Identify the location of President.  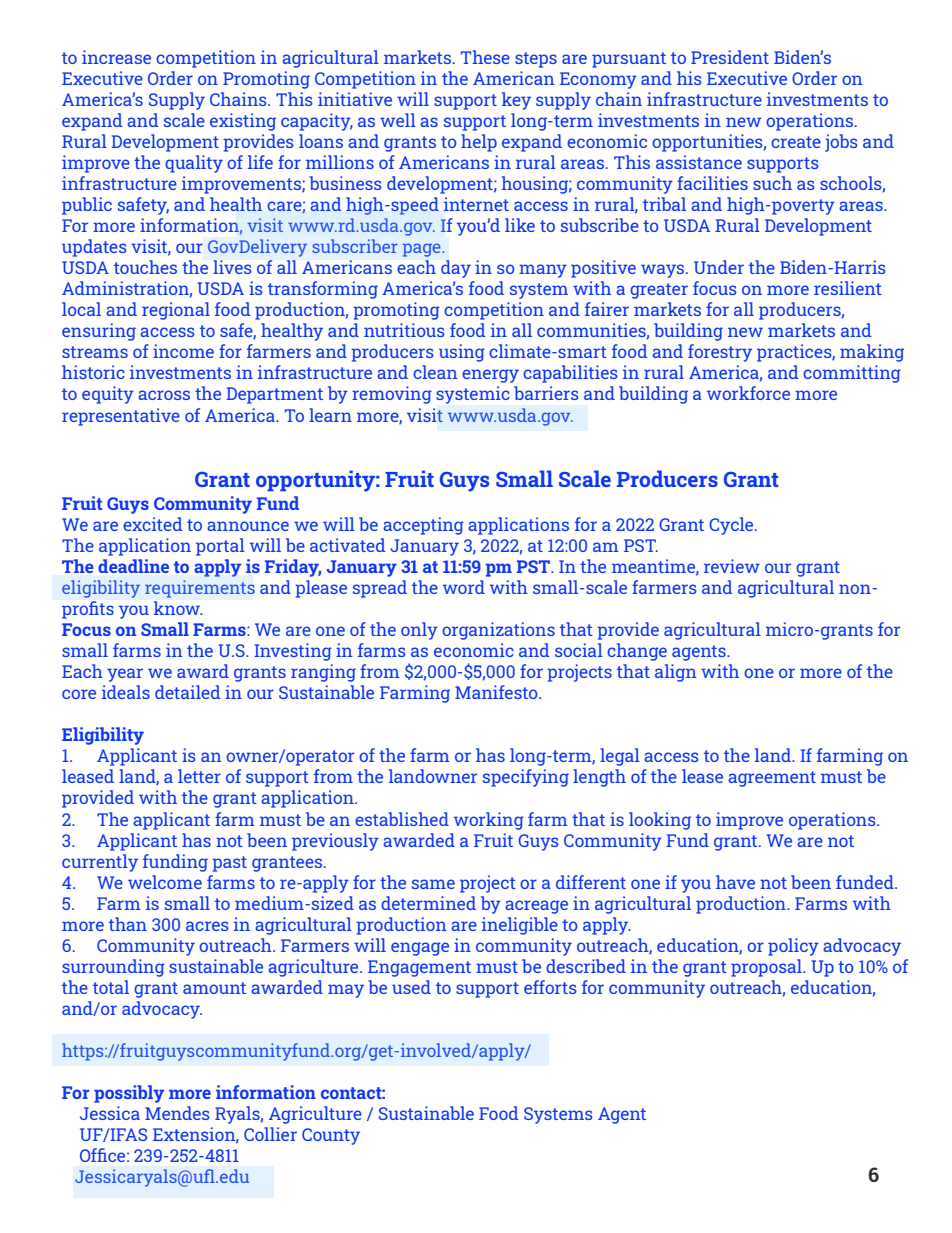
(730, 57).
